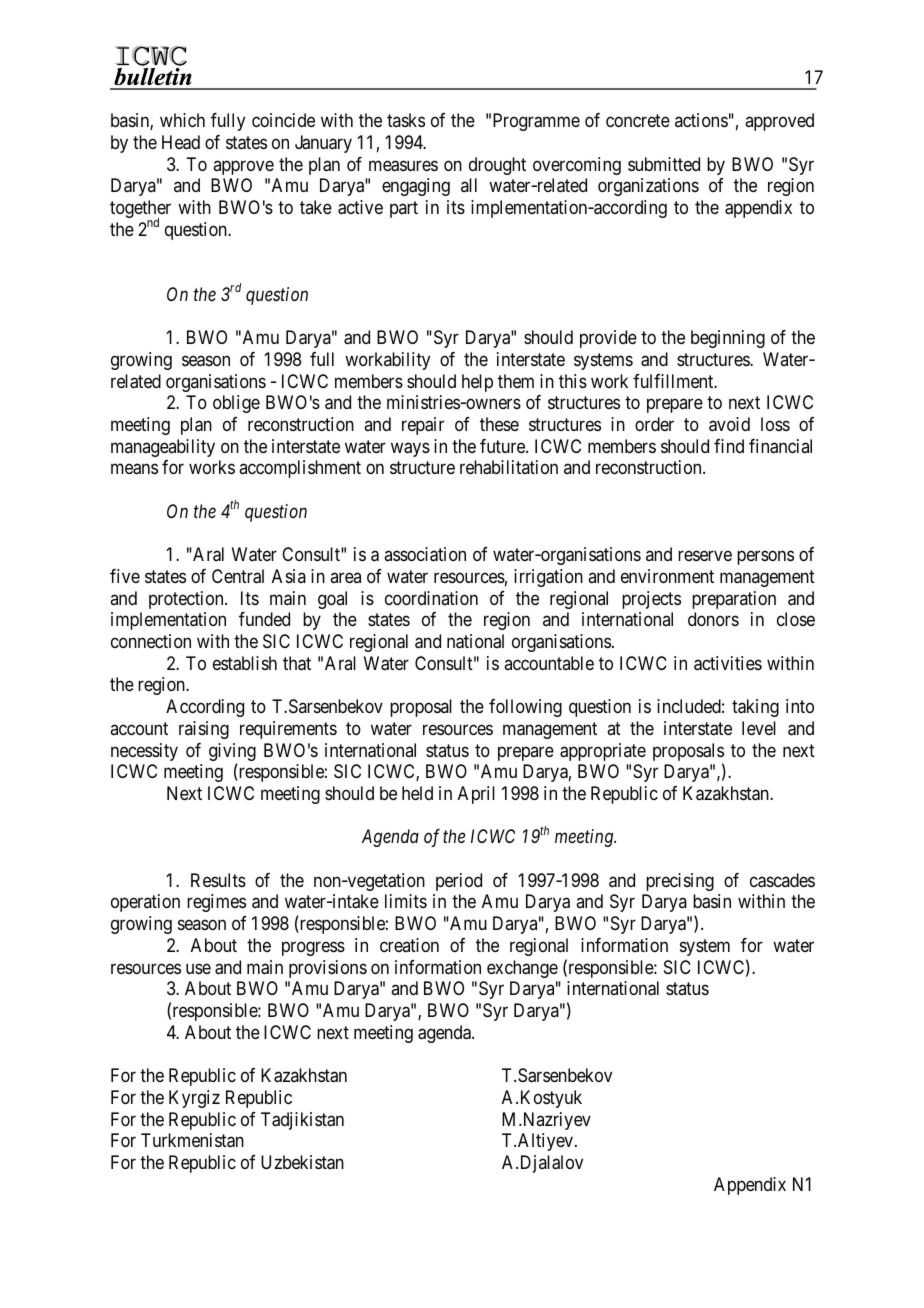 This screenshot has width=924, height=1308. Describe the element at coordinates (701, 120) in the screenshot. I see `actions` at that location.
